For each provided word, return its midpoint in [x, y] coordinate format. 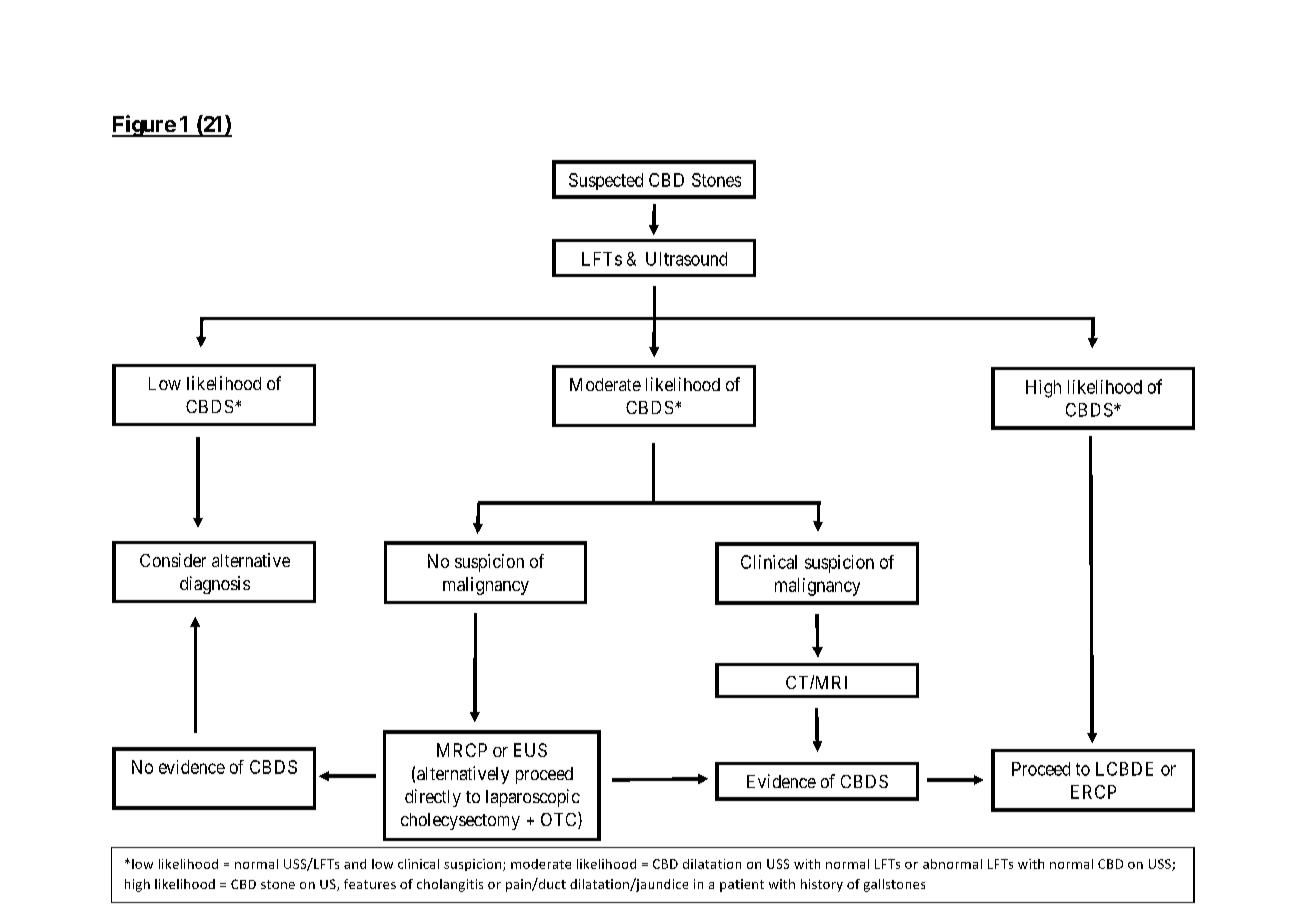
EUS [530, 750]
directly [433, 798]
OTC [560, 820]
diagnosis [215, 585]
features [370, 884]
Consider [173, 560]
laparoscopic [533, 798]
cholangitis [450, 885]
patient [742, 885]
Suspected [606, 181]
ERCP [1093, 792]
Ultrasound [686, 259]
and [355, 864]
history [822, 885]
